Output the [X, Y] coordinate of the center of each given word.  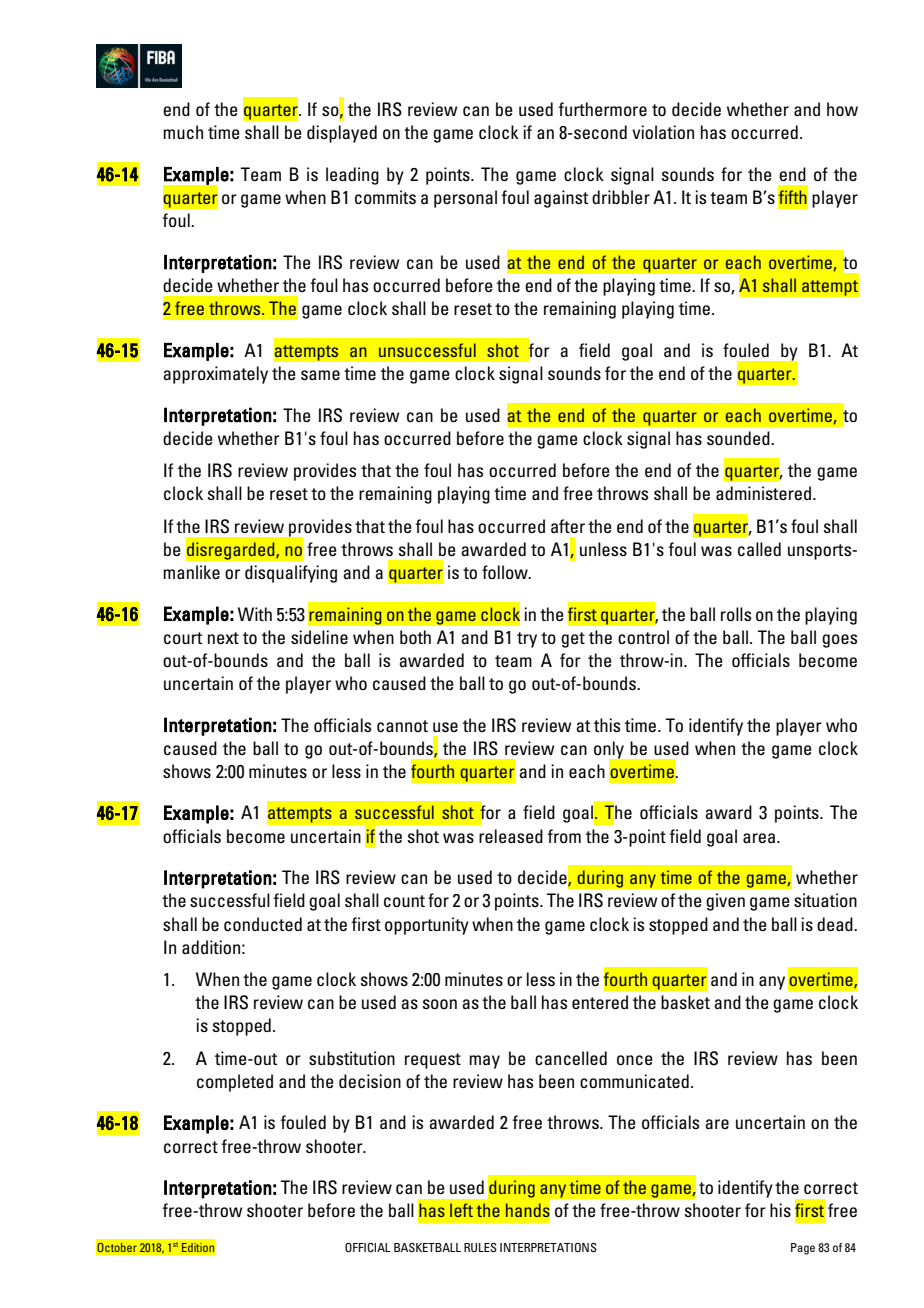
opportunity [427, 926]
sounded [739, 438]
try [527, 640]
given [725, 902]
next [223, 638]
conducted [263, 924]
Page [803, 1249]
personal [465, 199]
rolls [736, 614]
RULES [480, 1247]
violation [663, 132]
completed [235, 1083]
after [568, 526]
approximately [215, 375]
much [183, 132]
